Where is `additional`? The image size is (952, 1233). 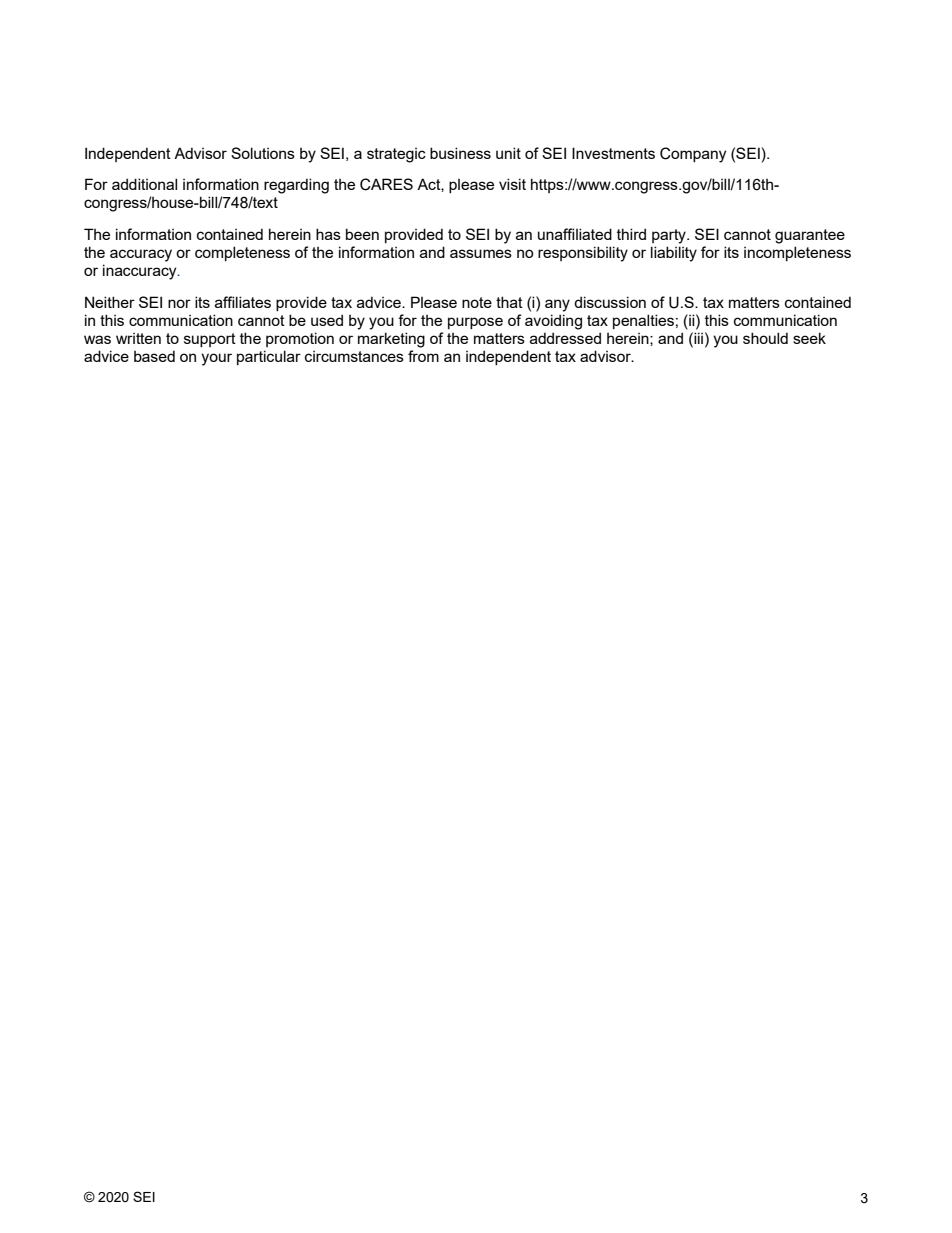
additional is located at coordinates (144, 184).
